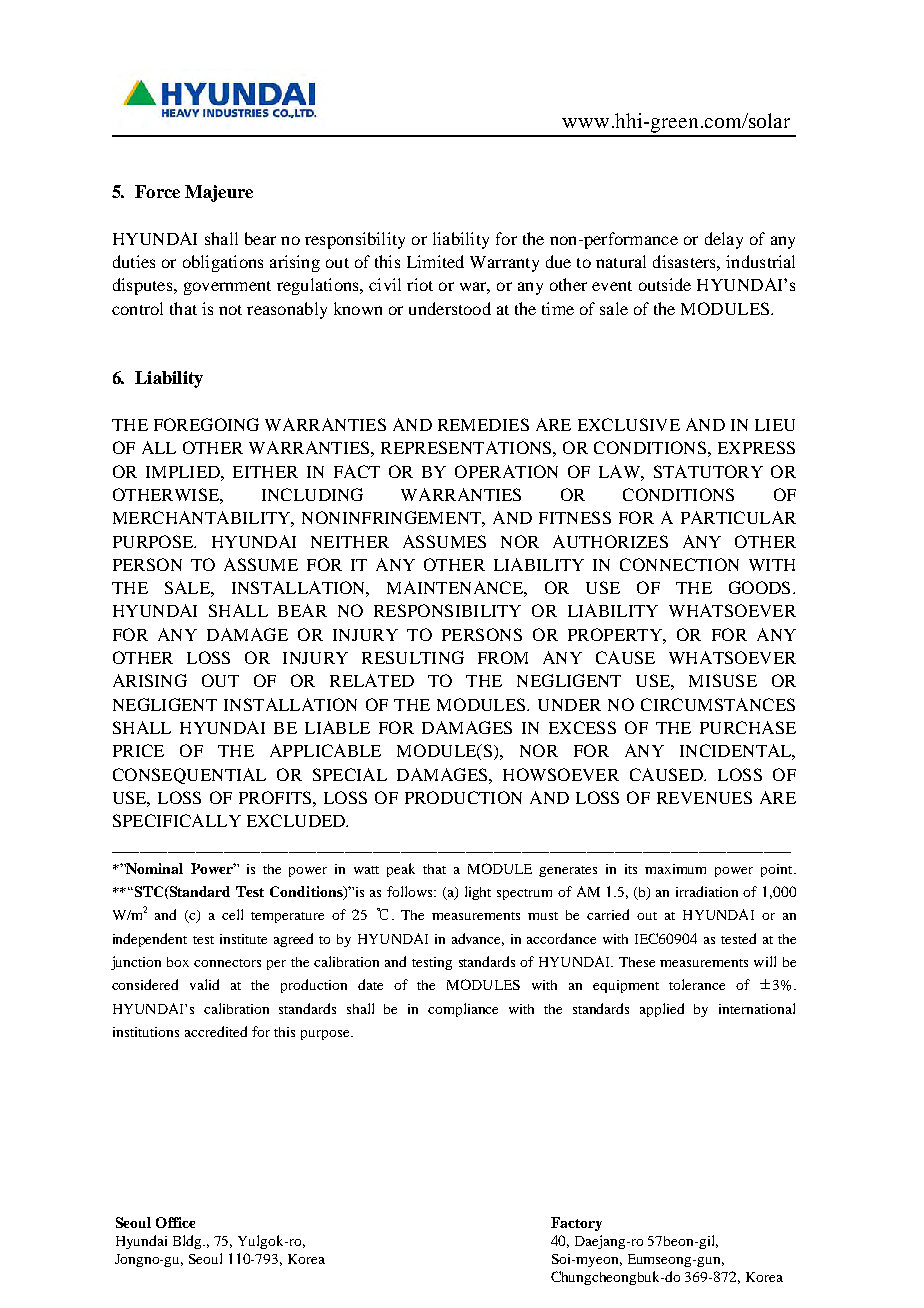  Describe the element at coordinates (463, 1010) in the screenshot. I see `compliance` at that location.
